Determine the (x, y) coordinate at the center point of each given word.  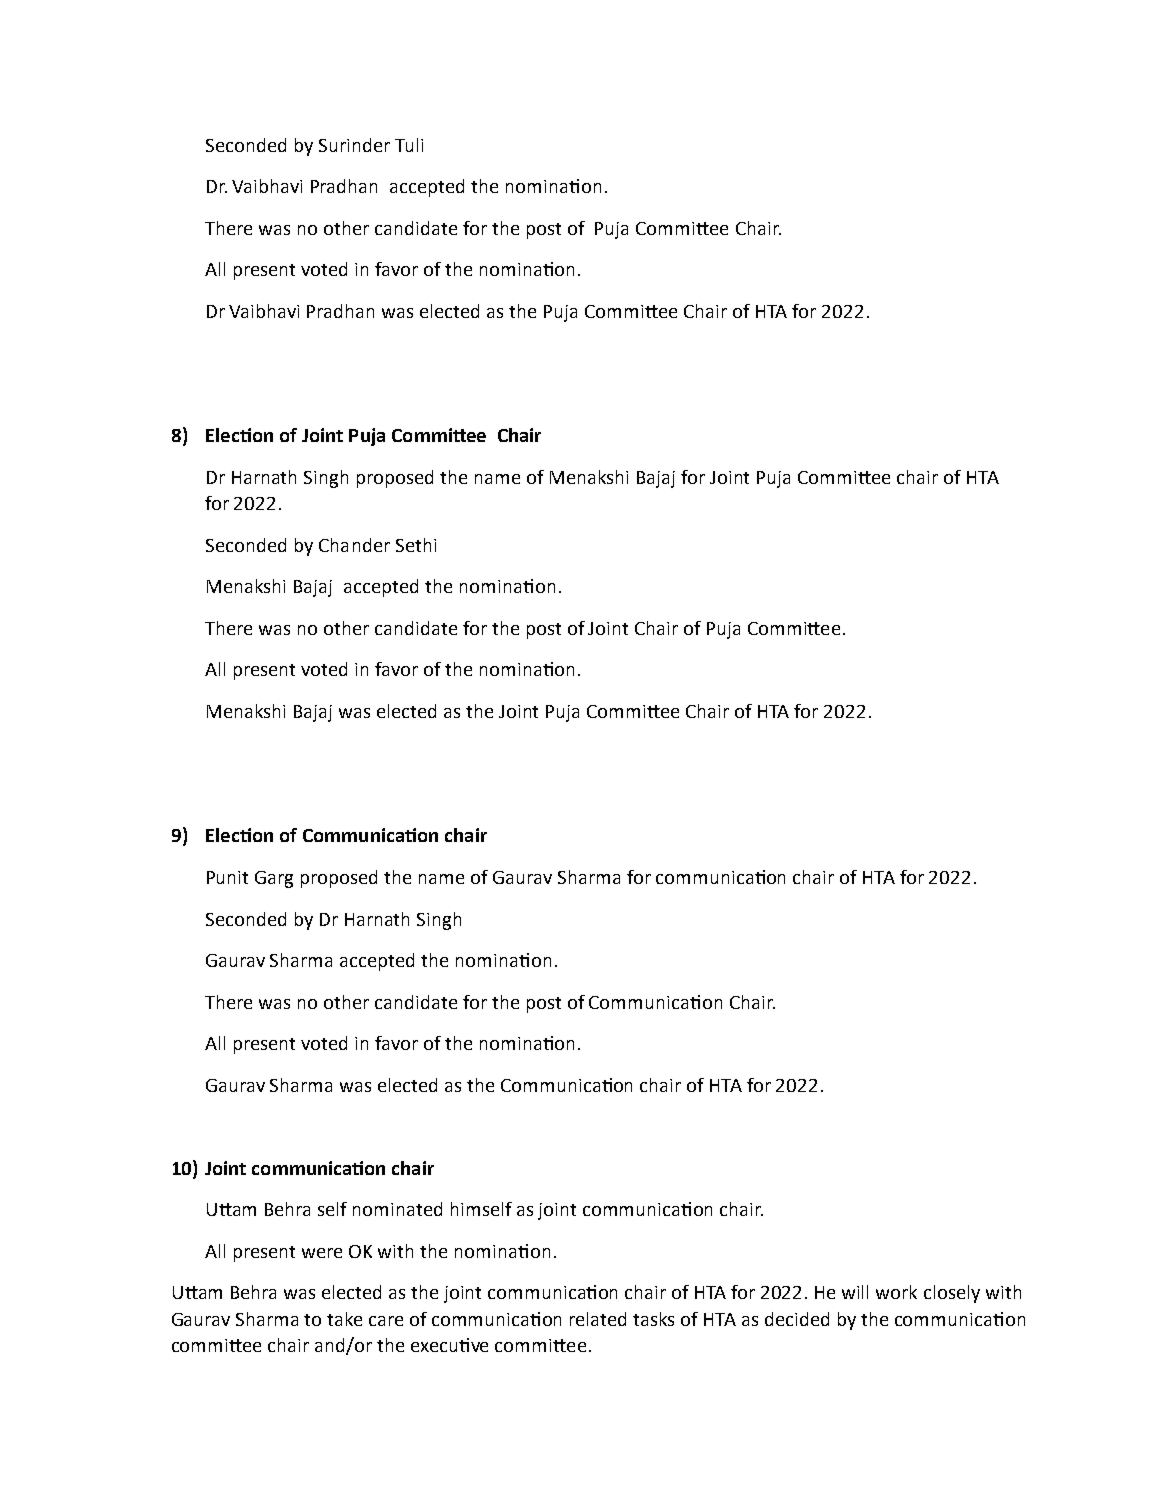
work (896, 1292)
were (322, 1253)
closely (952, 1294)
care (386, 1321)
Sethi (416, 545)
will (855, 1292)
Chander (354, 545)
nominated (397, 1209)
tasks (653, 1319)
